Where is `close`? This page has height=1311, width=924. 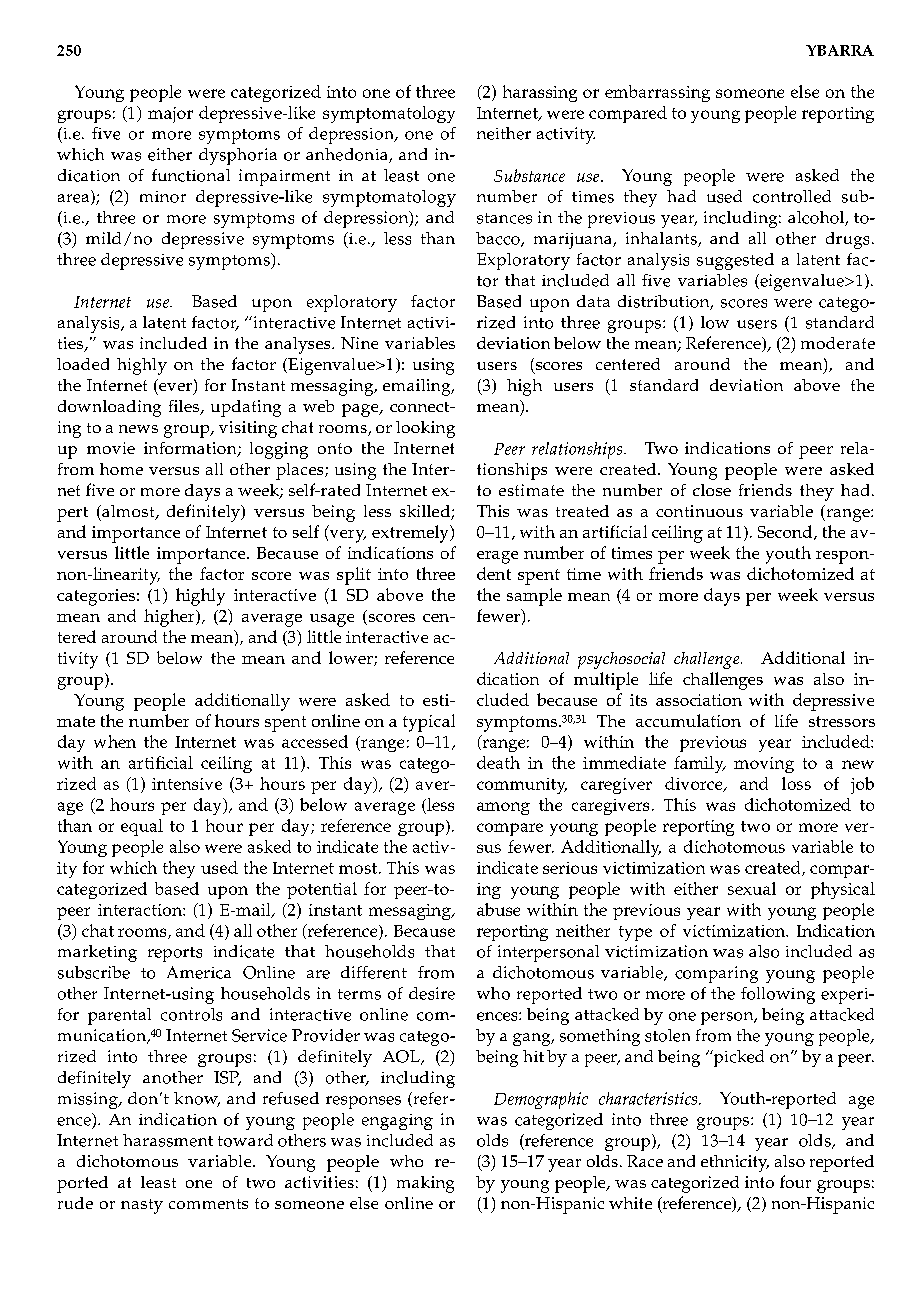
close is located at coordinates (712, 490).
